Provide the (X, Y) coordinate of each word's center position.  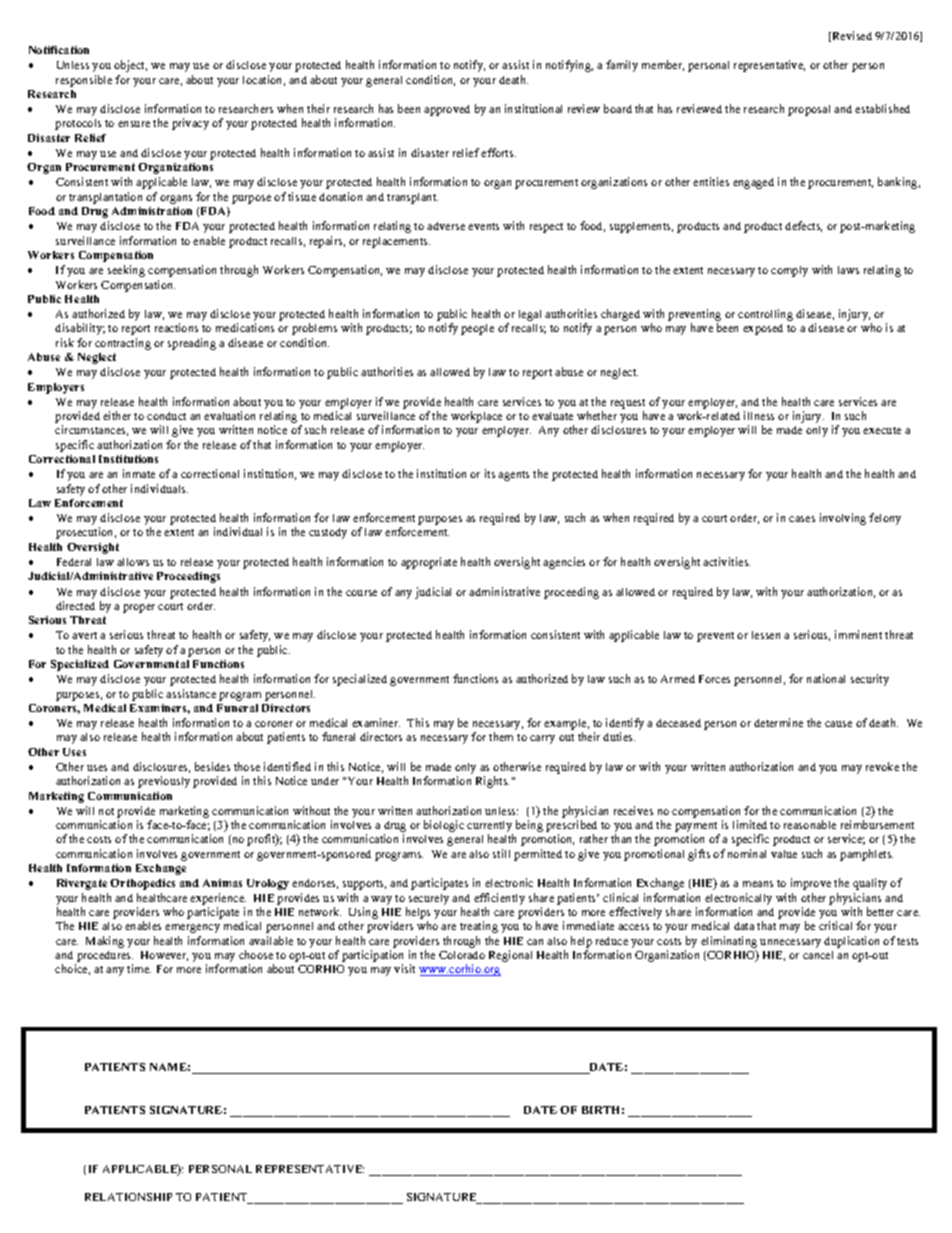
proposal (809, 110)
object (130, 66)
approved (447, 110)
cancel (818, 955)
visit (404, 968)
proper (139, 608)
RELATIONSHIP (128, 1197)
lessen (766, 635)
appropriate (429, 563)
